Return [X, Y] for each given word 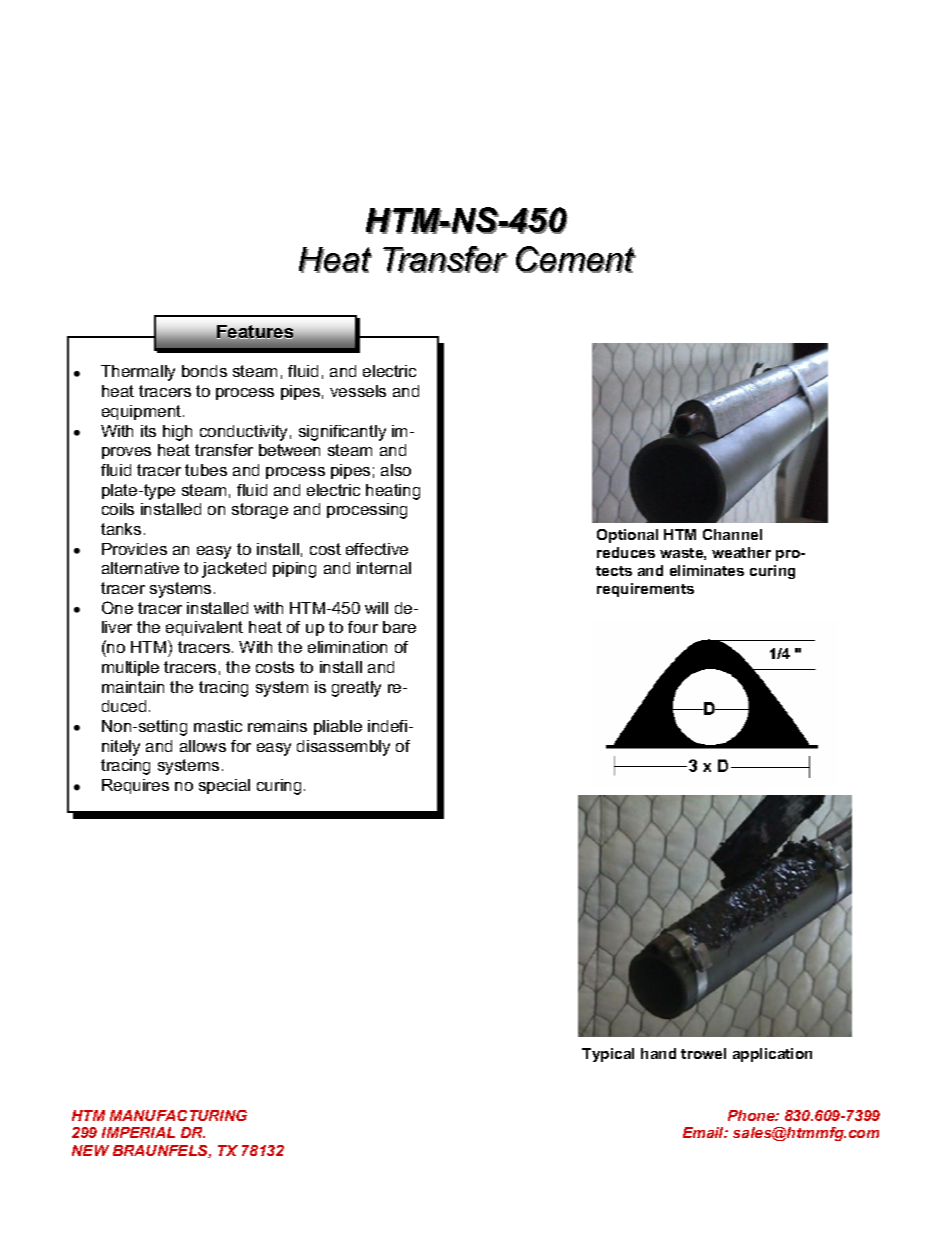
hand [658, 1053]
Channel [732, 534]
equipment [143, 412]
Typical [608, 1055]
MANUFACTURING [178, 1115]
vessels [358, 391]
